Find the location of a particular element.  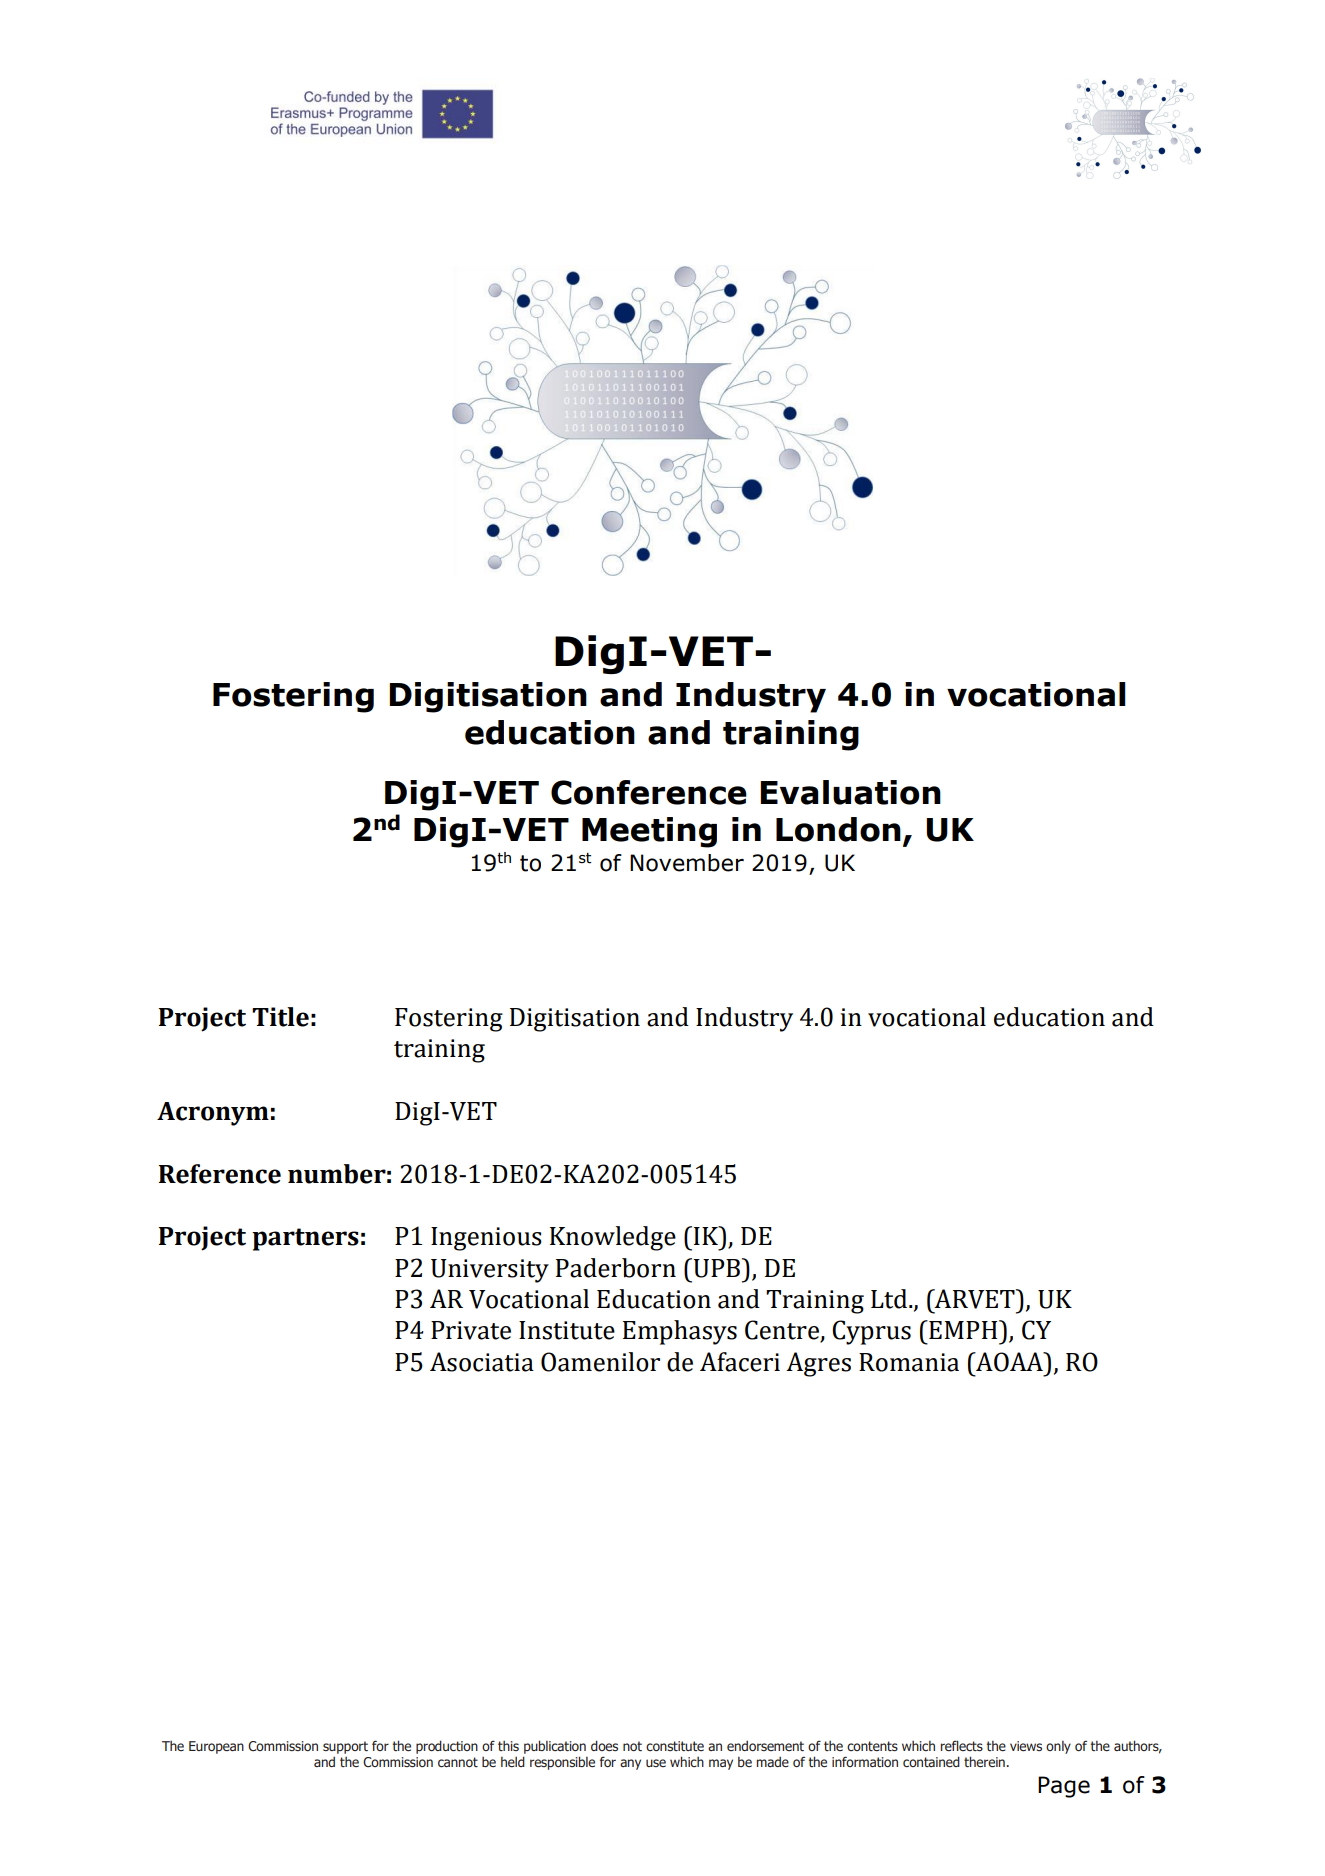

partners is located at coordinates (305, 1239).
